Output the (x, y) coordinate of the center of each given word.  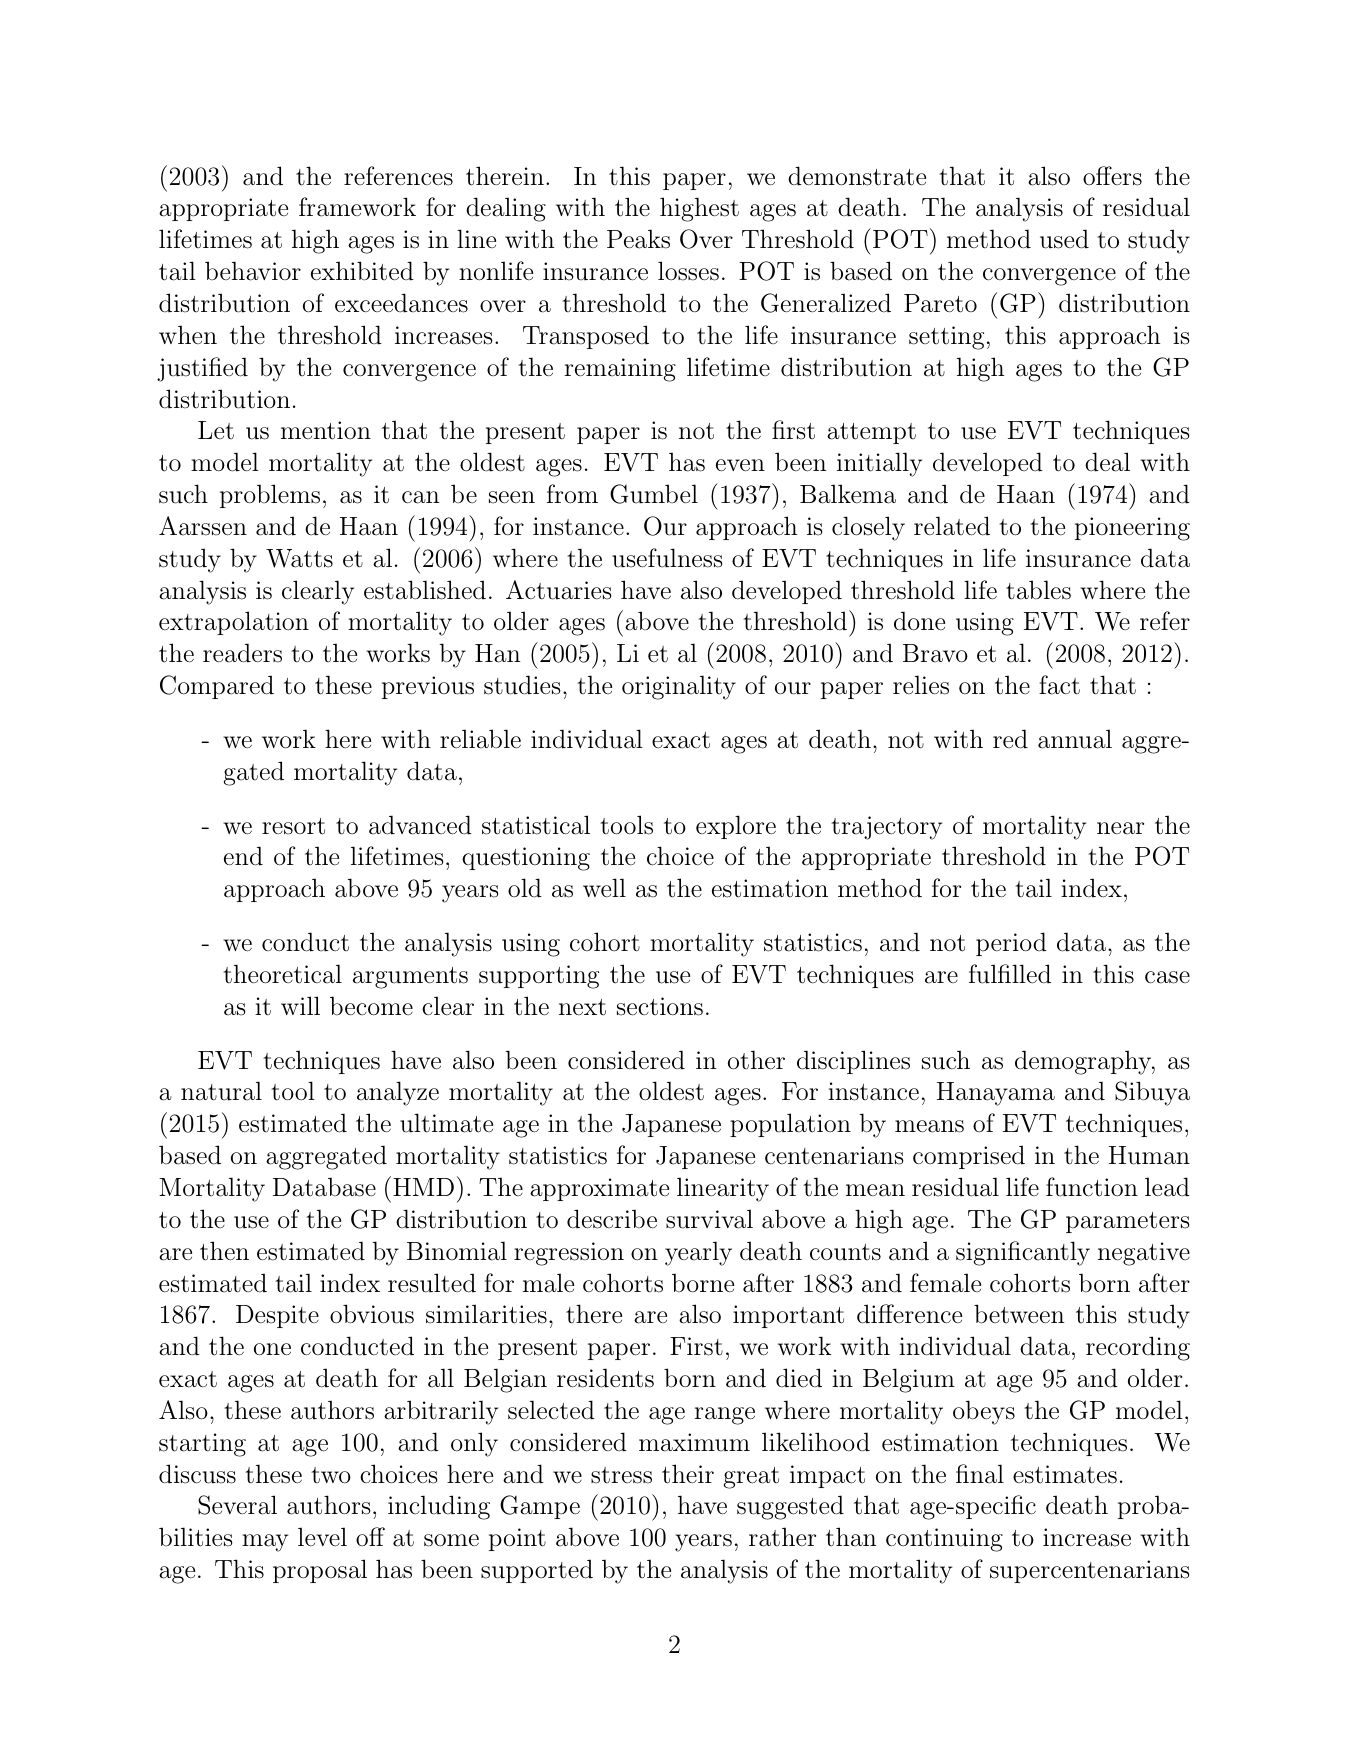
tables (1038, 590)
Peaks (638, 239)
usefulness (667, 558)
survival (709, 1219)
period (1011, 944)
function (1092, 1187)
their (688, 1474)
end (243, 856)
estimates (1065, 1474)
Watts (299, 558)
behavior (253, 271)
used (1064, 239)
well (604, 887)
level (322, 1536)
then (224, 1251)
